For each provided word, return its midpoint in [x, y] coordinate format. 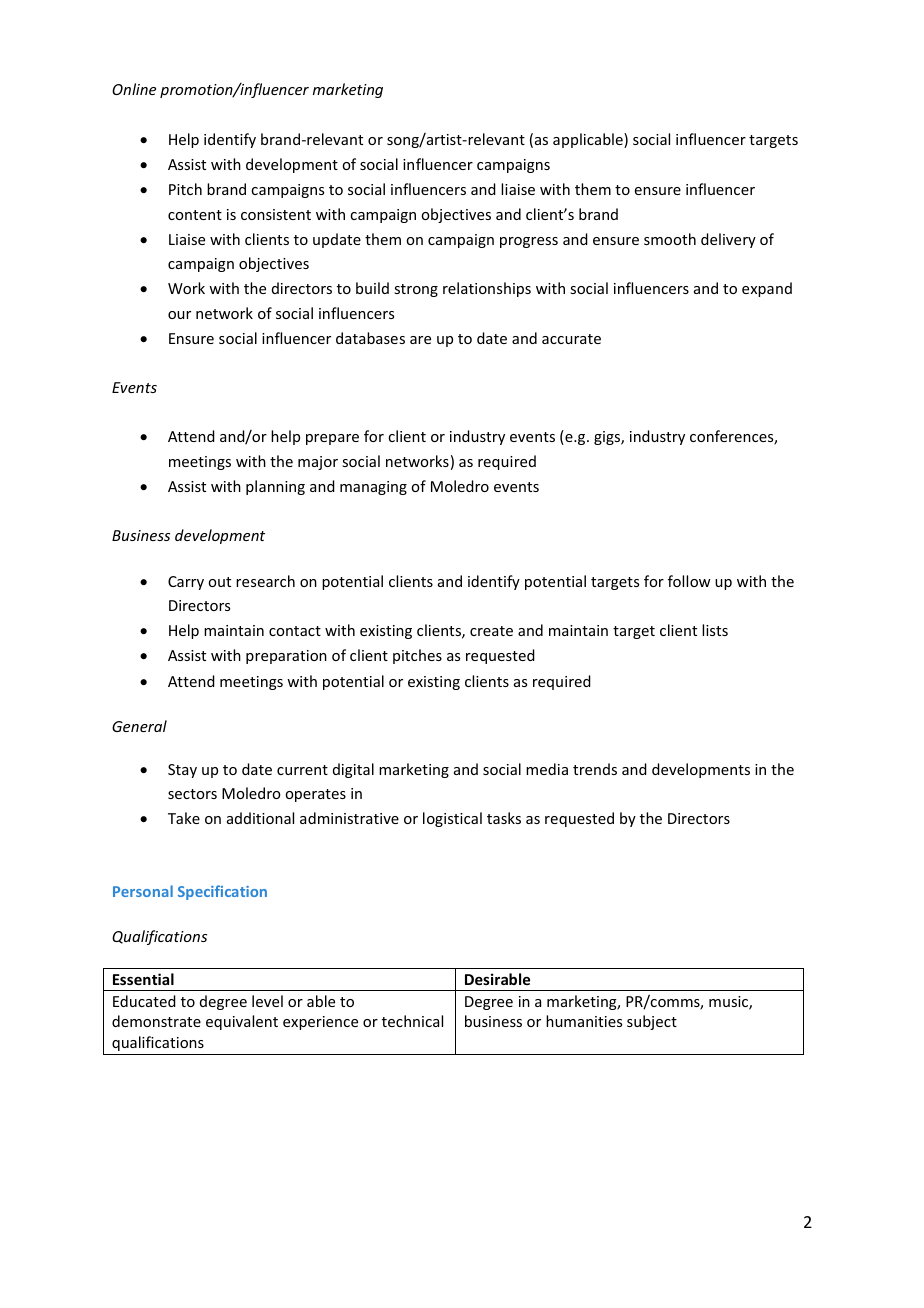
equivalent [242, 1022]
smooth [670, 239]
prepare [332, 439]
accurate [571, 339]
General [139, 726]
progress [529, 242]
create [491, 631]
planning [275, 487]
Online [134, 89]
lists [715, 630]
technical [412, 1021]
